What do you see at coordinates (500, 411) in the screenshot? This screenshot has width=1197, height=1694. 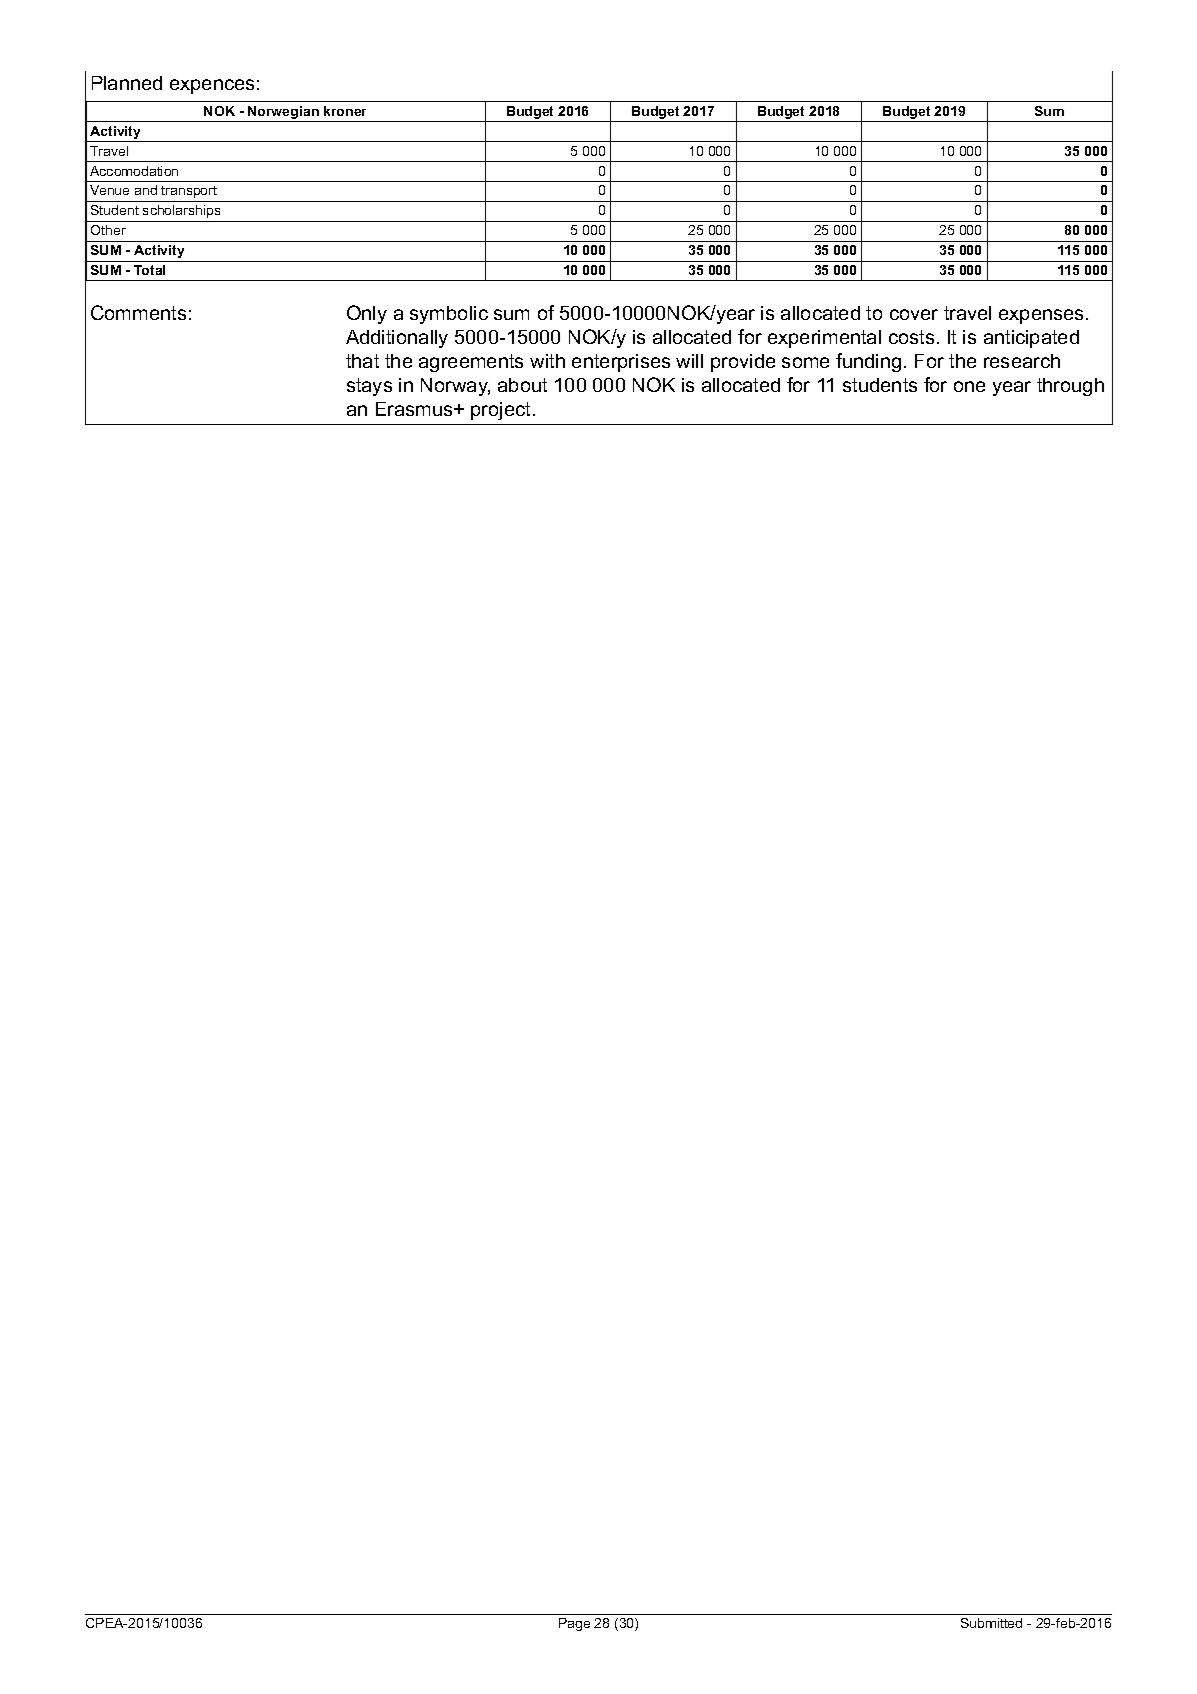 I see `project` at bounding box center [500, 411].
